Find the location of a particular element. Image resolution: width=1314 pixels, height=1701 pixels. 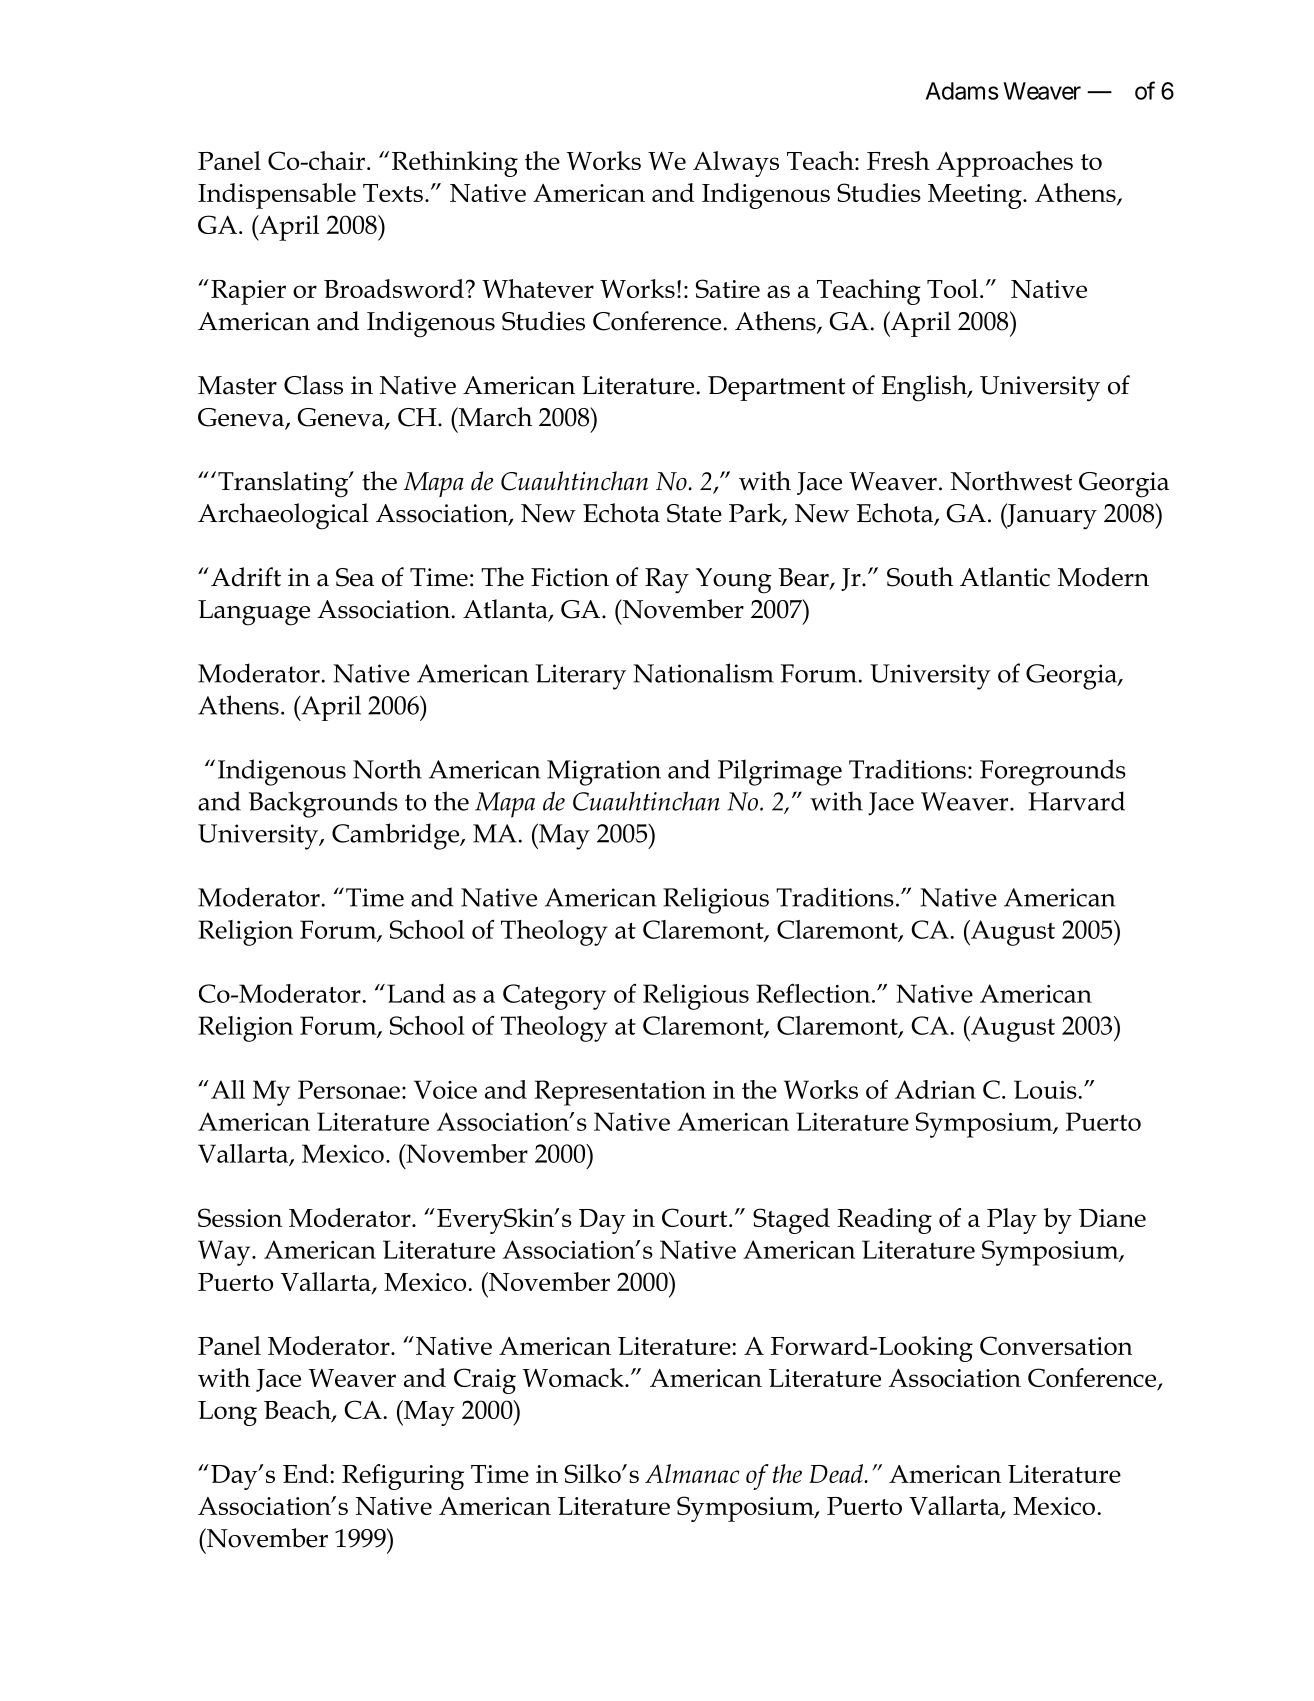

Louis is located at coordinates (1046, 1089).
